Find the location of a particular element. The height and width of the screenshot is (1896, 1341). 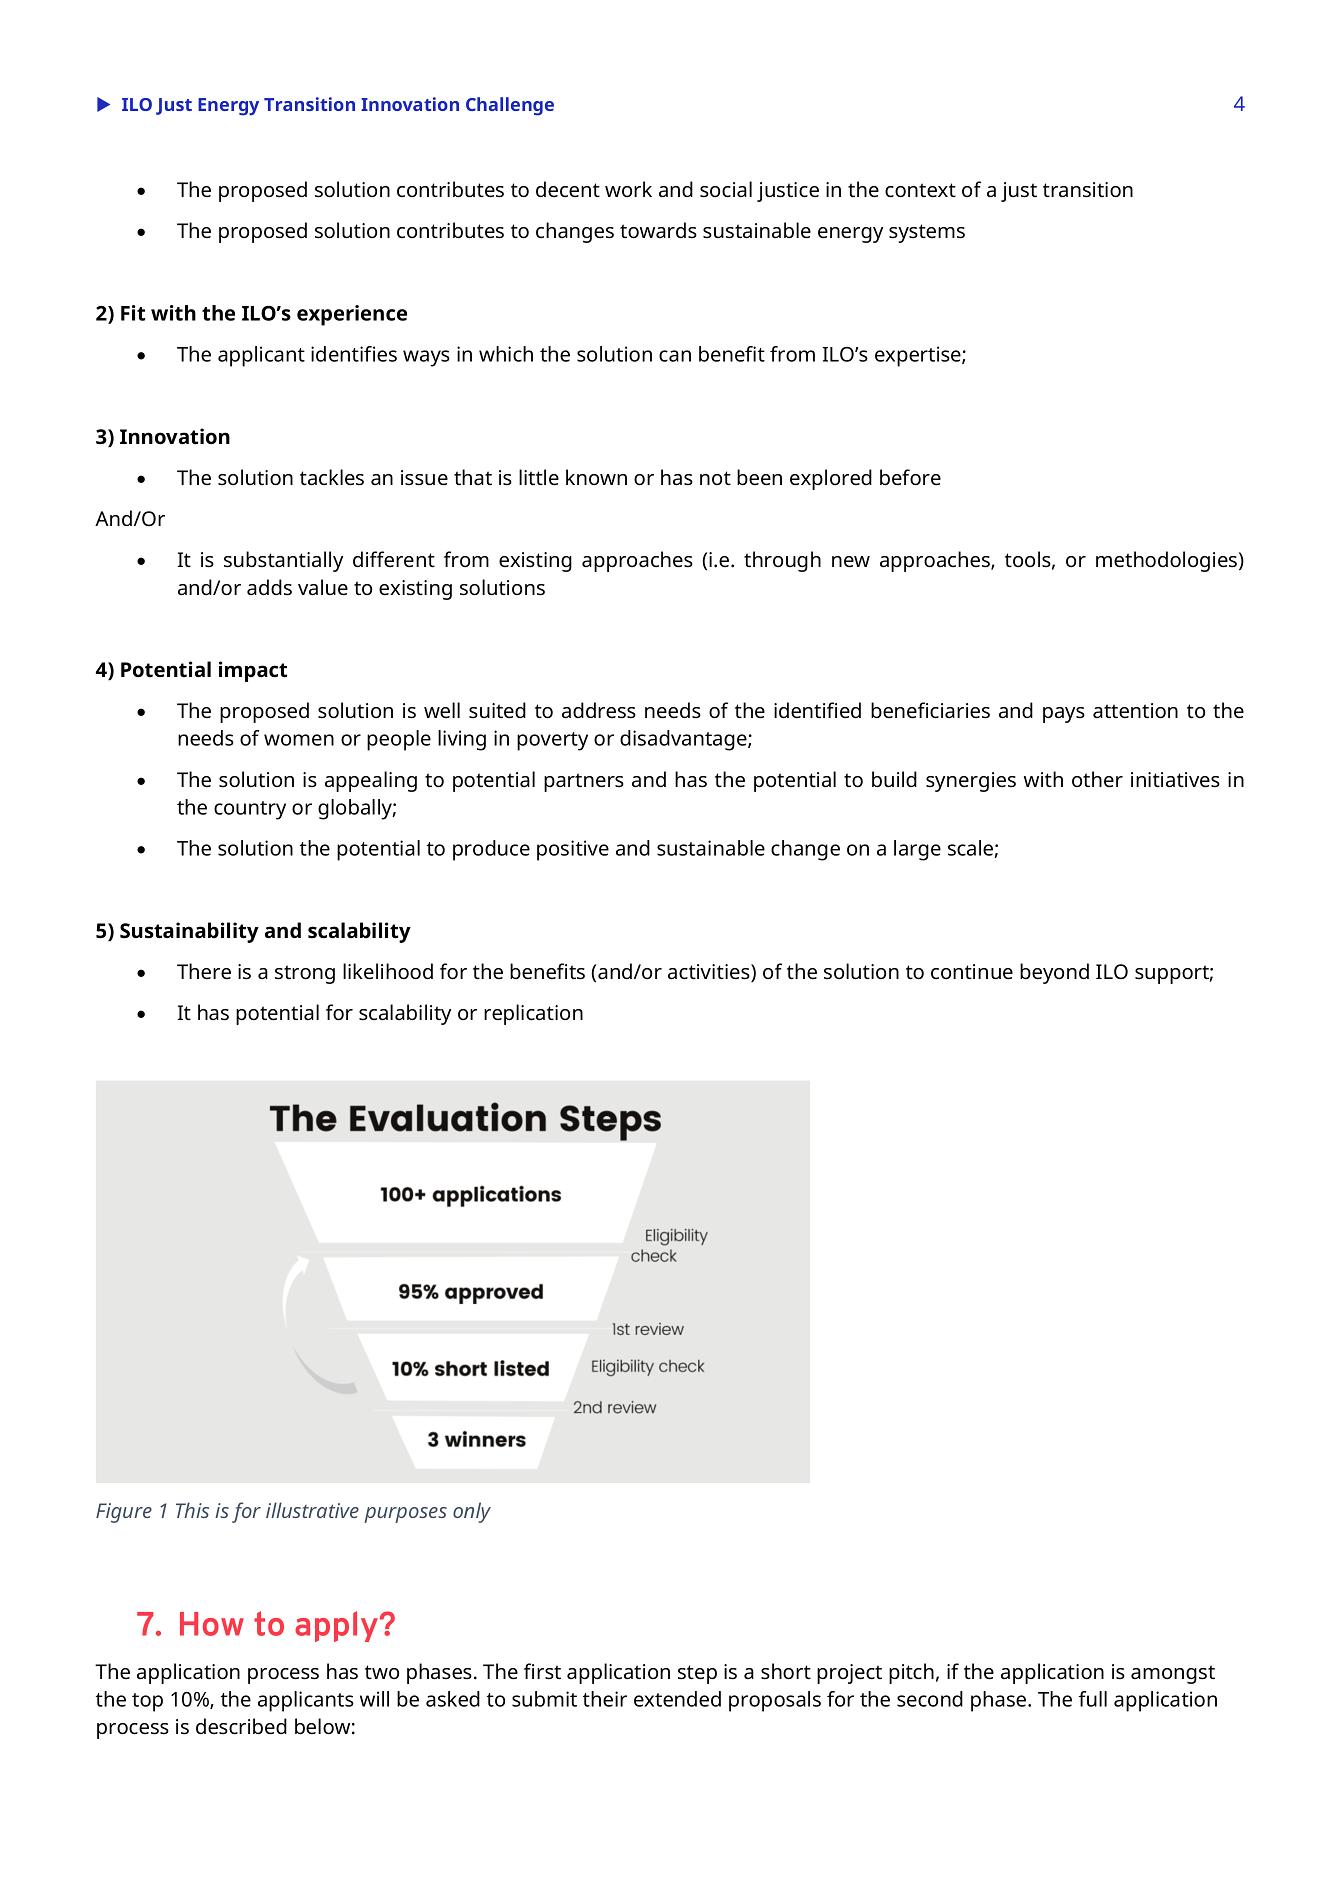

work is located at coordinates (628, 189).
